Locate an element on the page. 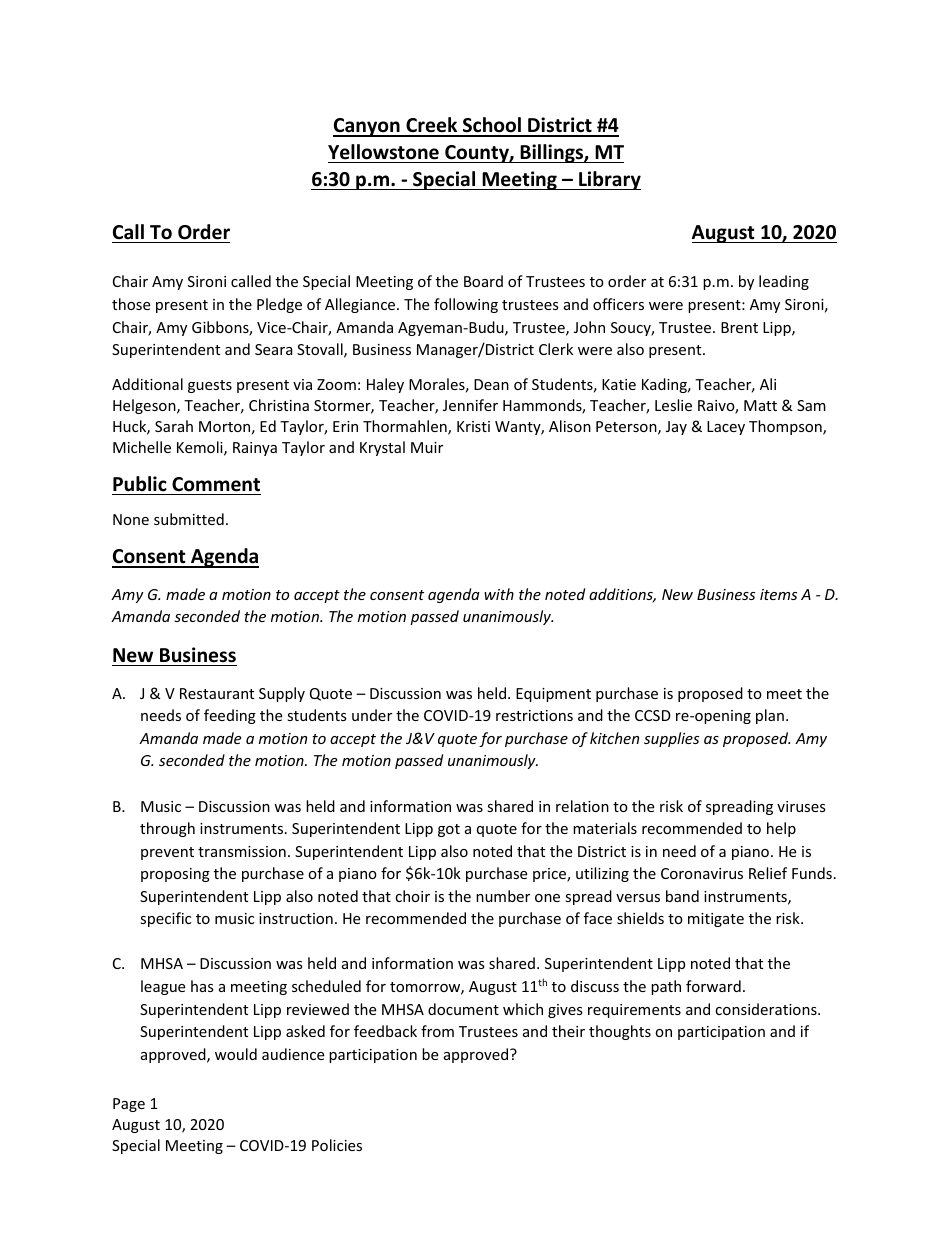  feeding is located at coordinates (230, 716).
